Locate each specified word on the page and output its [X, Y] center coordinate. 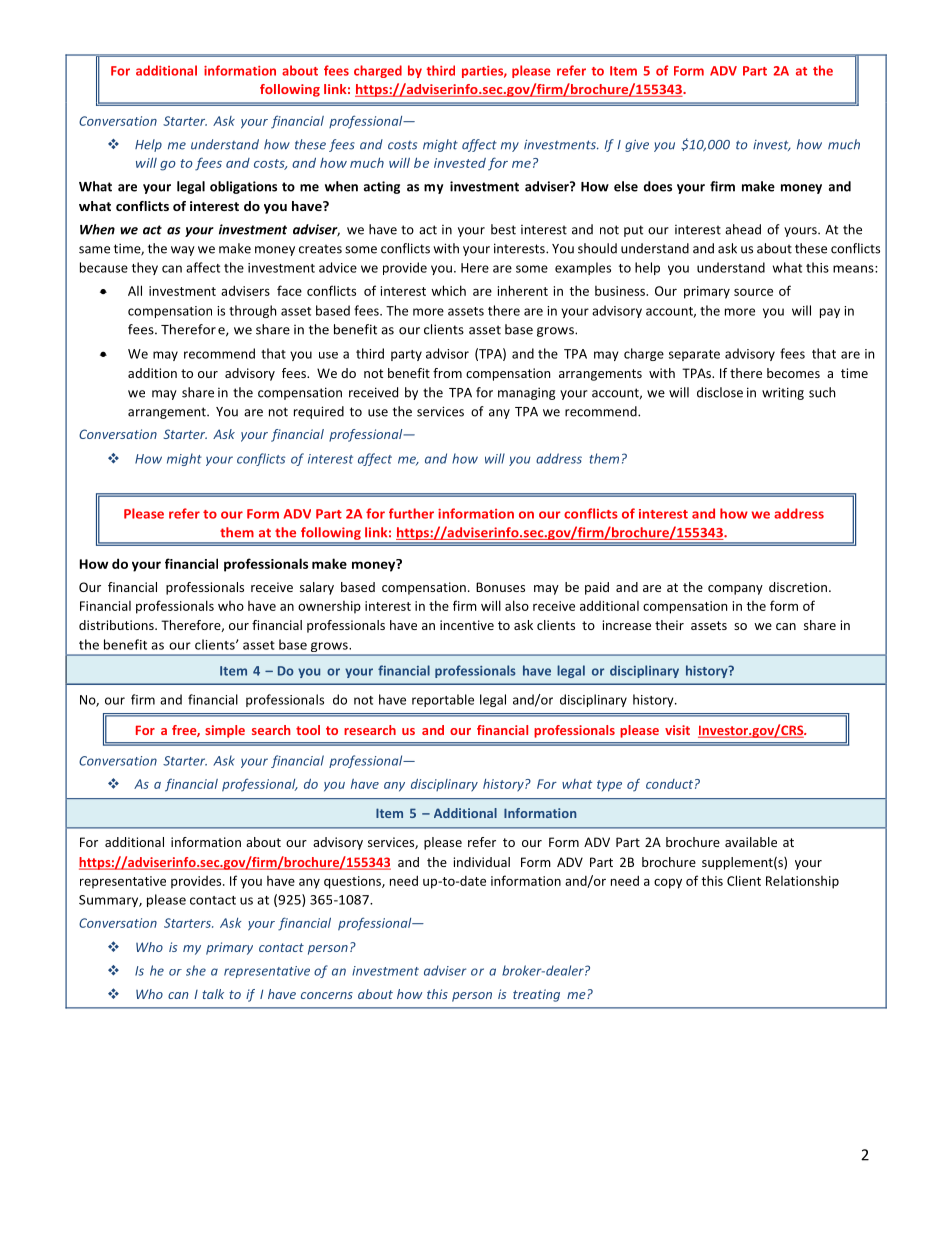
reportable [443, 700]
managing [526, 393]
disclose [720, 392]
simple [225, 731]
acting [382, 187]
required [319, 412]
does [658, 186]
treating [536, 995]
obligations [243, 187]
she [196, 970]
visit [677, 730]
